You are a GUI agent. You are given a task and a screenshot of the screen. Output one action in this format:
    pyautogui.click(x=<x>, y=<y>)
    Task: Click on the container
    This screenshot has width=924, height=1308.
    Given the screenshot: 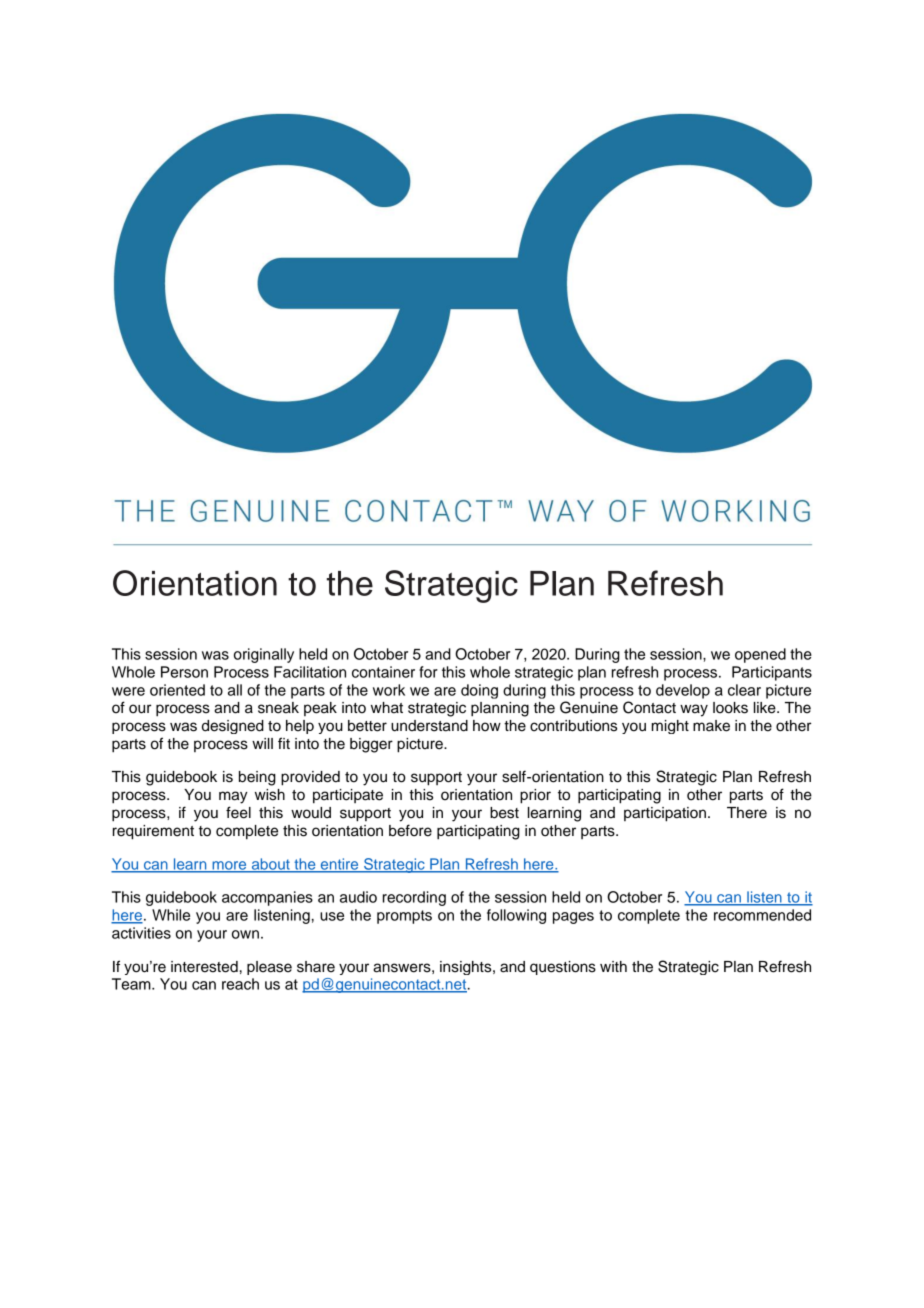 What is the action you would take?
    pyautogui.click(x=383, y=672)
